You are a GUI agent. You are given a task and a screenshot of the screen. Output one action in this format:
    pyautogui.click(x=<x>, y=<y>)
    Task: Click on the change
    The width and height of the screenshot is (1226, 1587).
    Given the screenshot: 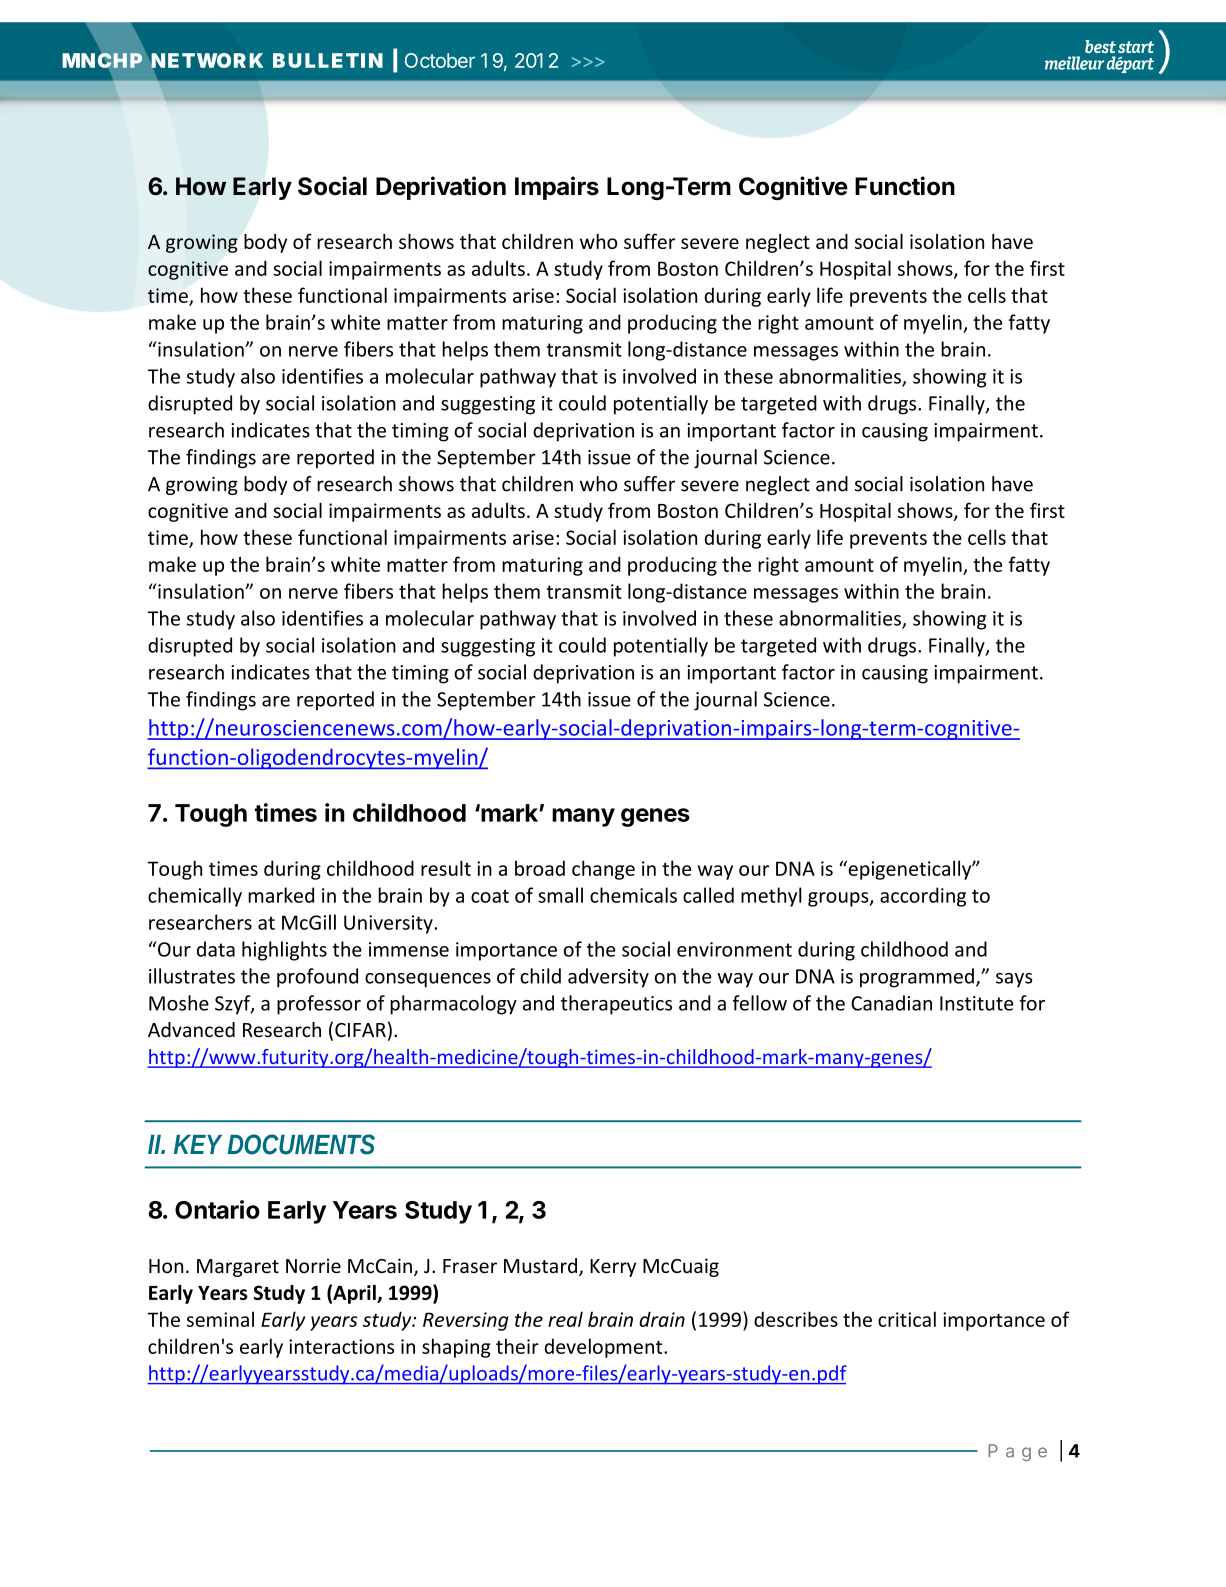 What is the action you would take?
    pyautogui.click(x=603, y=870)
